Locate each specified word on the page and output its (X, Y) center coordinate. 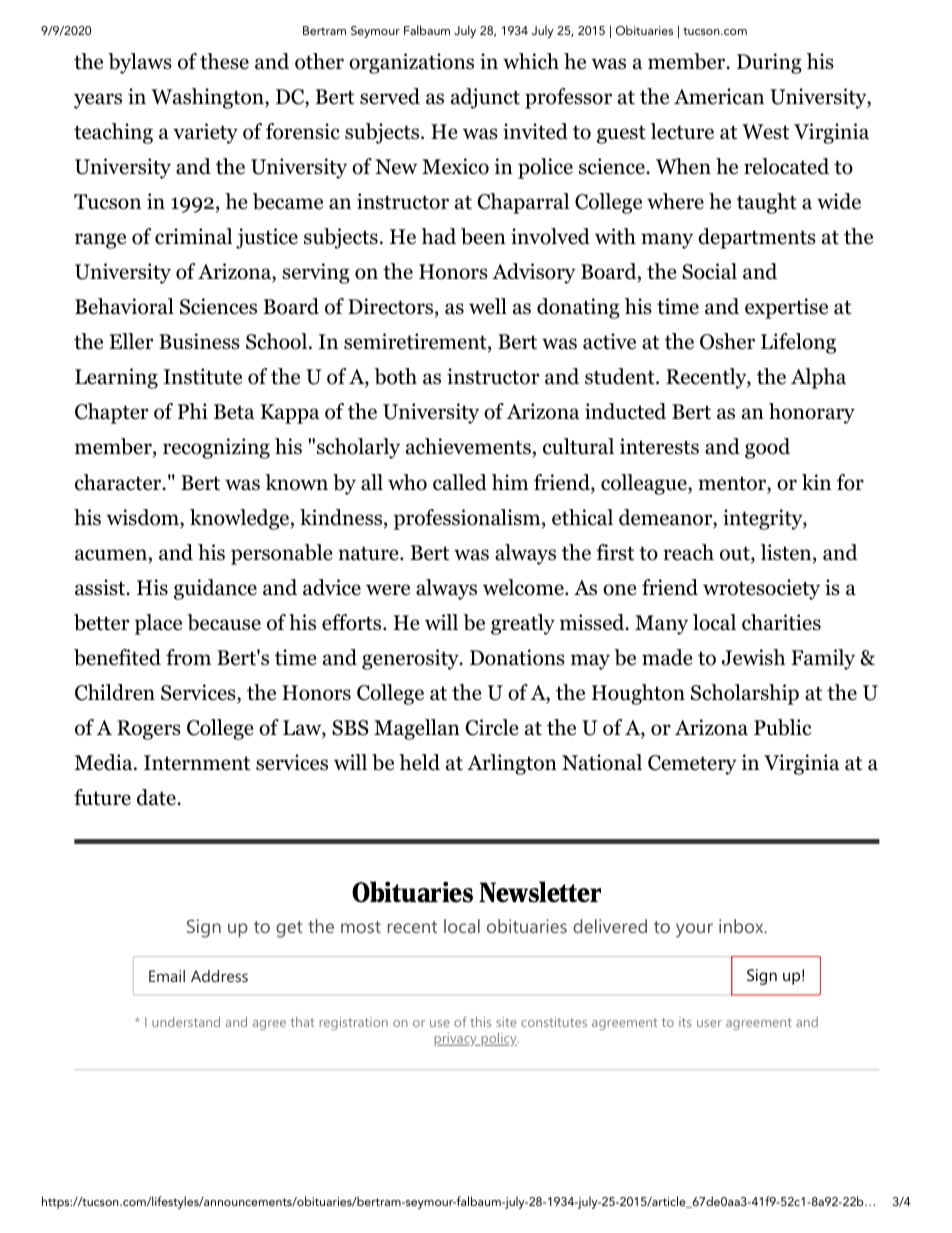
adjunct (485, 98)
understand (186, 1022)
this (480, 1022)
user (709, 1023)
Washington (208, 98)
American (719, 96)
